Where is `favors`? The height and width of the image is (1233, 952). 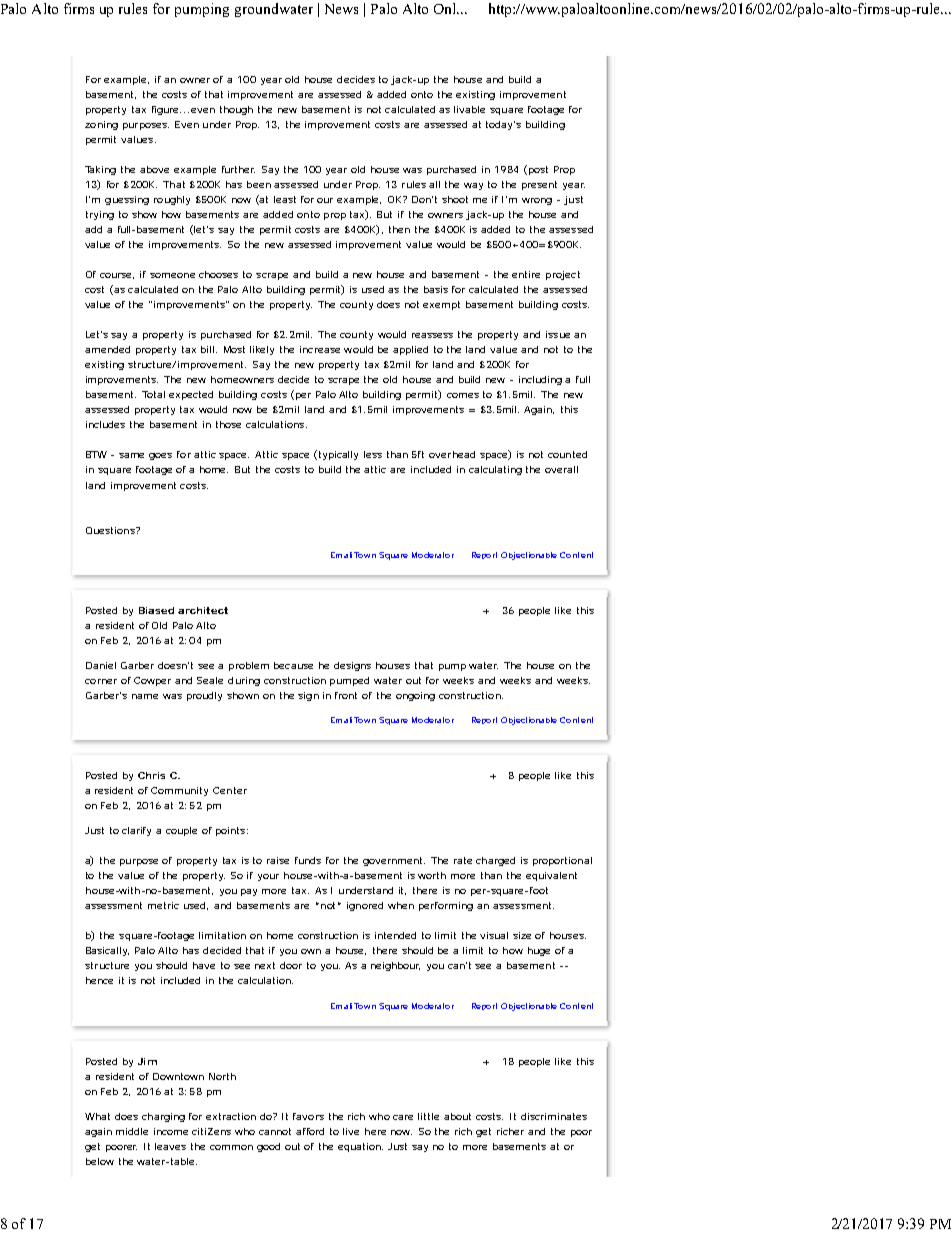
favors is located at coordinates (308, 1116).
